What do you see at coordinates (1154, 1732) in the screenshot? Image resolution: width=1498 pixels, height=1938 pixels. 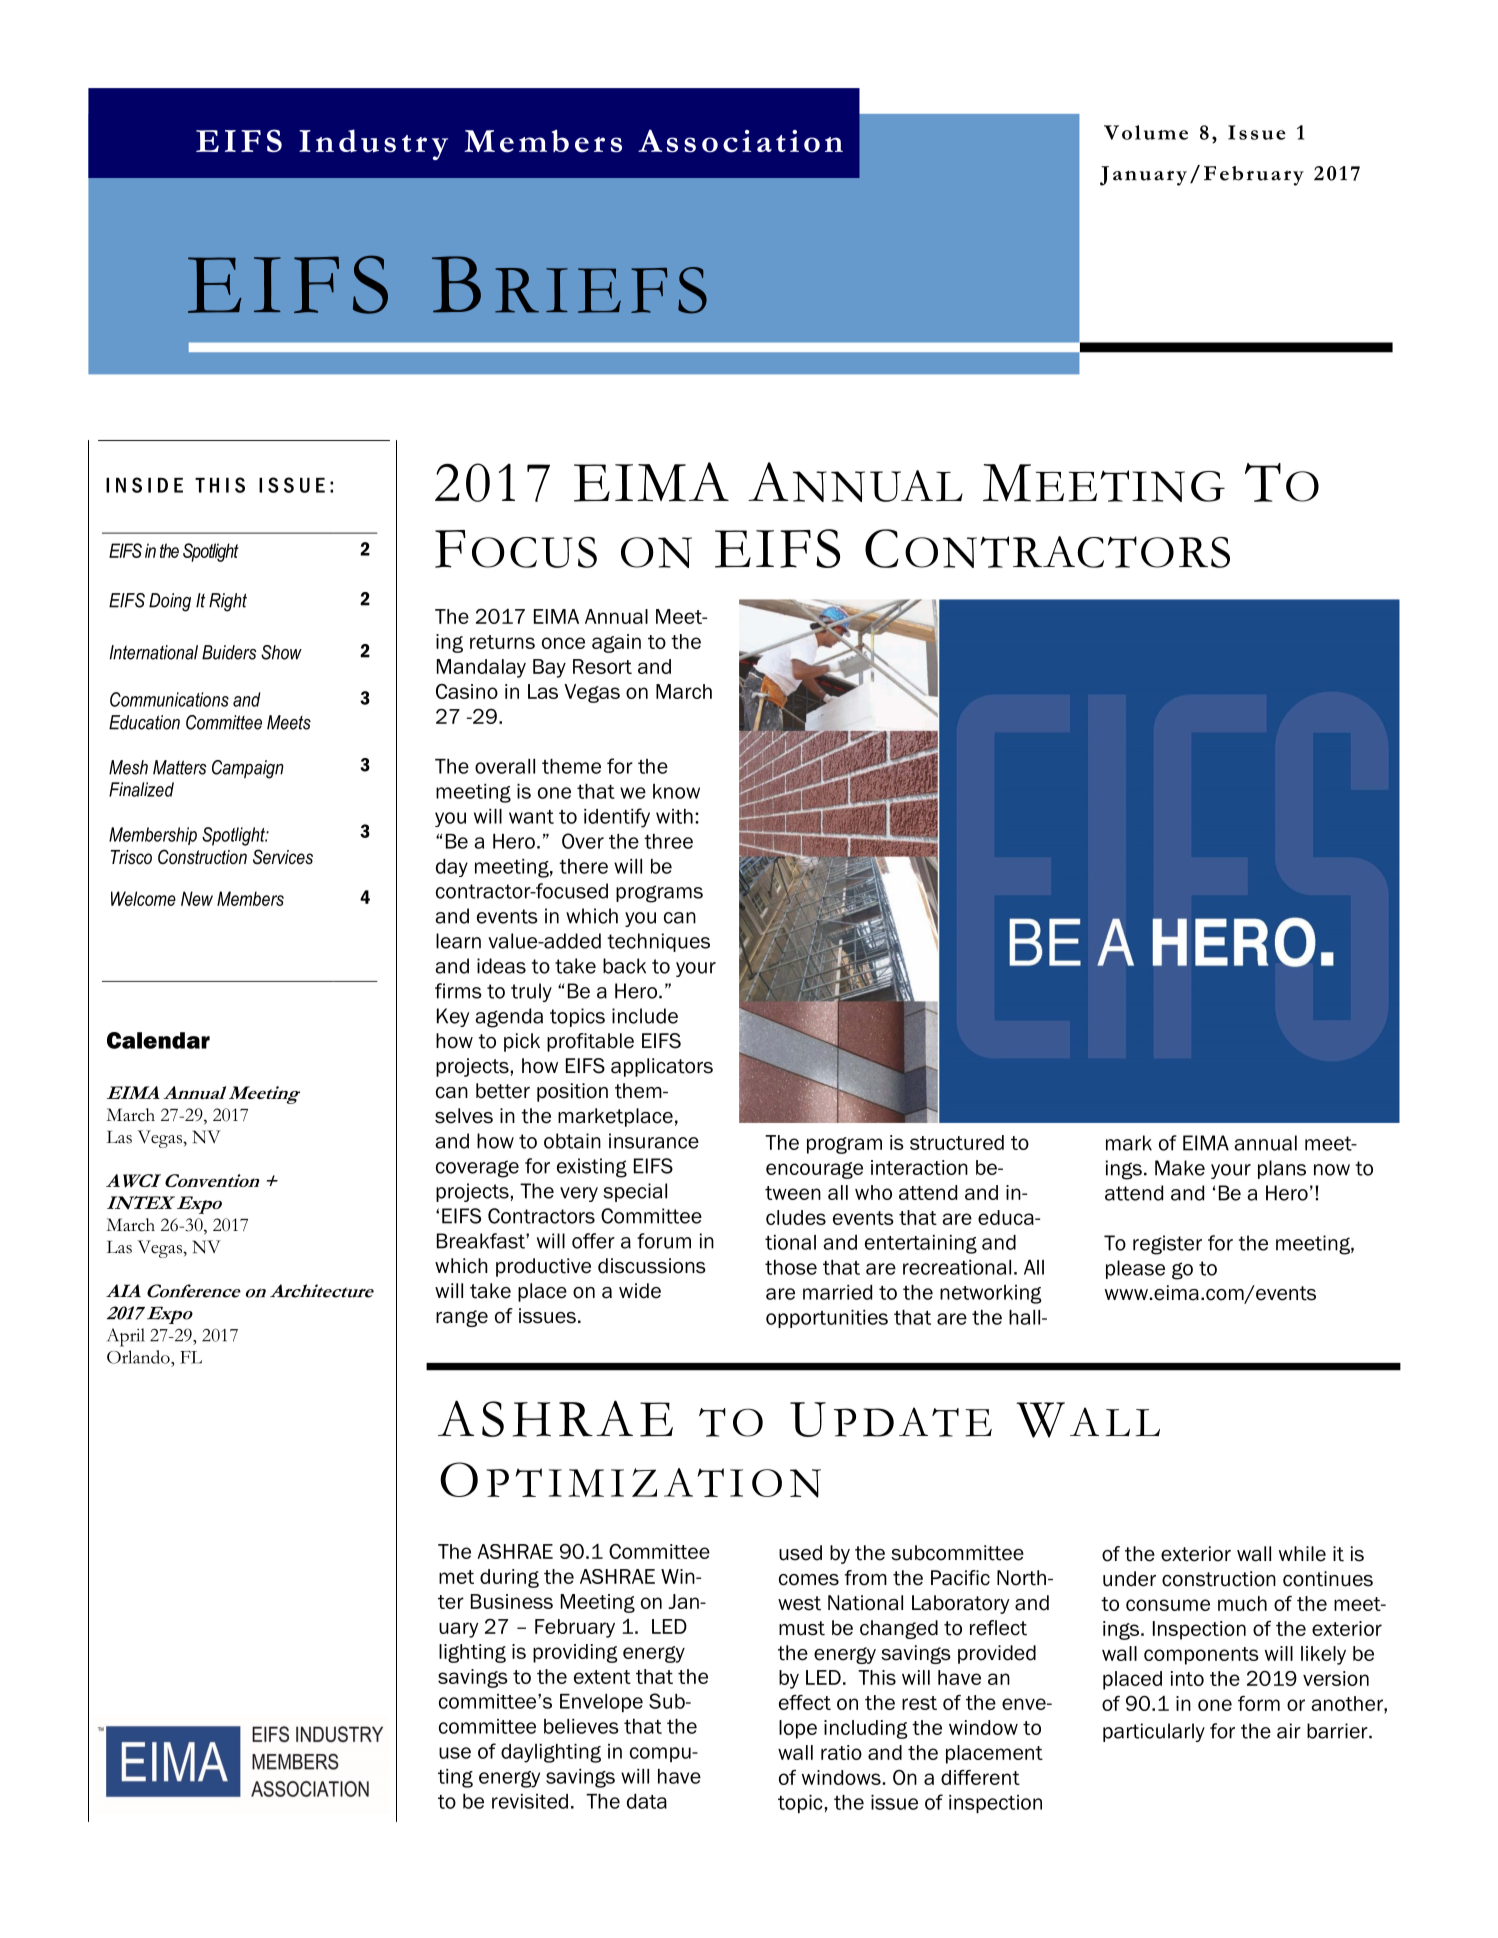 I see `particularly` at bounding box center [1154, 1732].
